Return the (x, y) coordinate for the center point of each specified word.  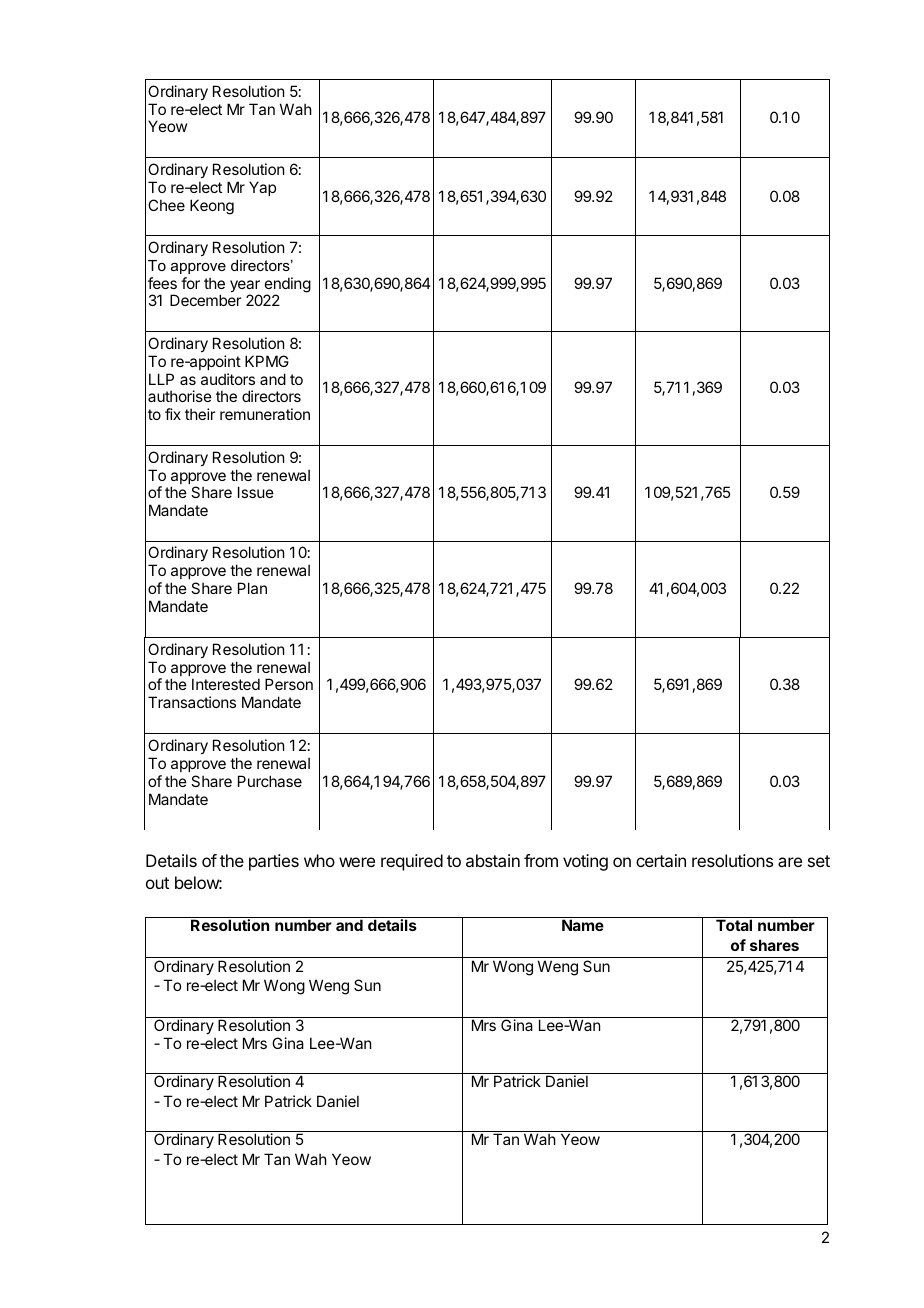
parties (274, 862)
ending (288, 286)
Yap (262, 188)
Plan (252, 588)
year (245, 287)
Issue (256, 492)
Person (289, 684)
